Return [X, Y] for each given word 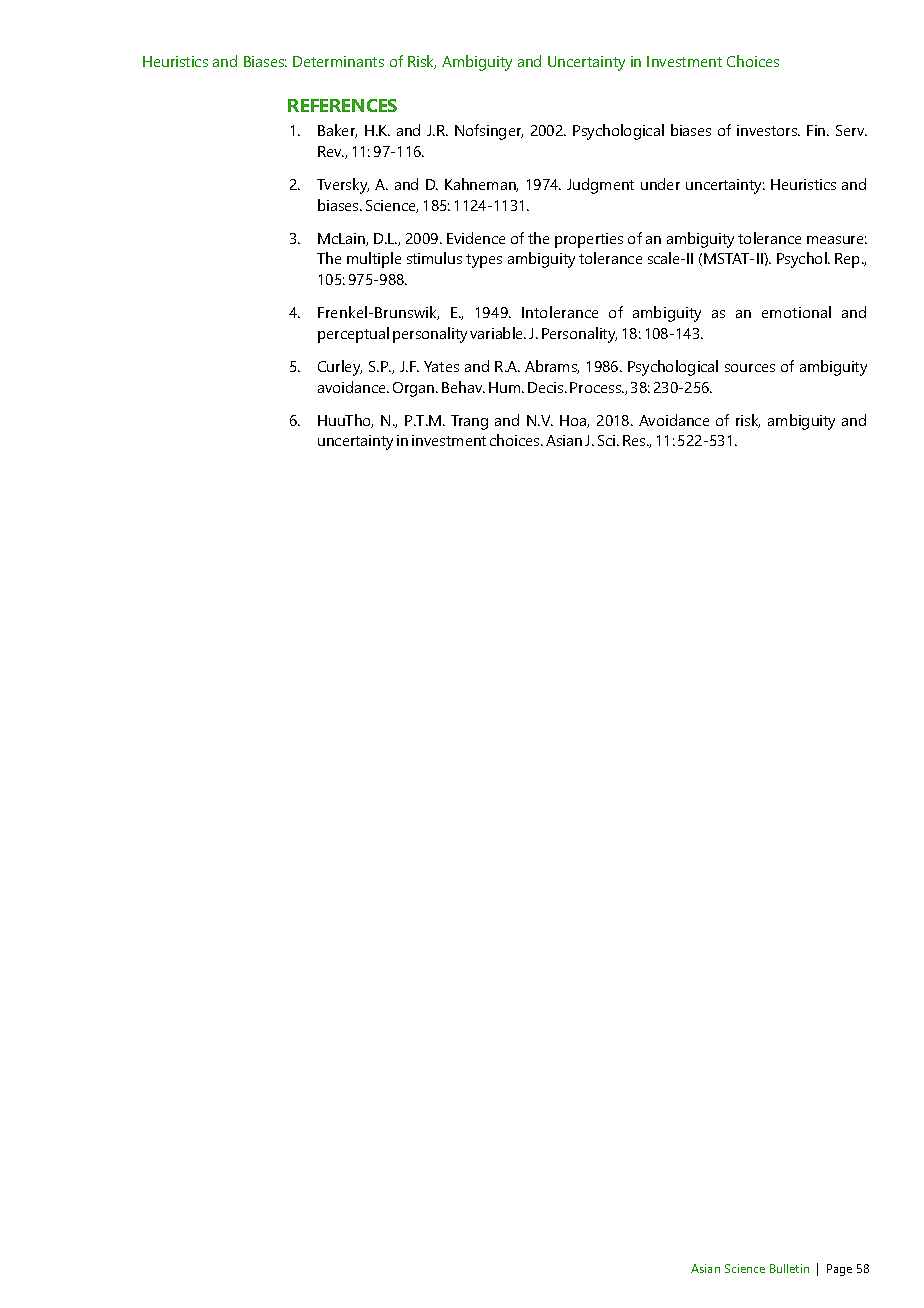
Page [839, 1270]
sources [750, 368]
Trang [469, 422]
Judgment [600, 186]
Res [635, 440]
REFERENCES [342, 105]
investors [768, 130]
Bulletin [789, 1268]
